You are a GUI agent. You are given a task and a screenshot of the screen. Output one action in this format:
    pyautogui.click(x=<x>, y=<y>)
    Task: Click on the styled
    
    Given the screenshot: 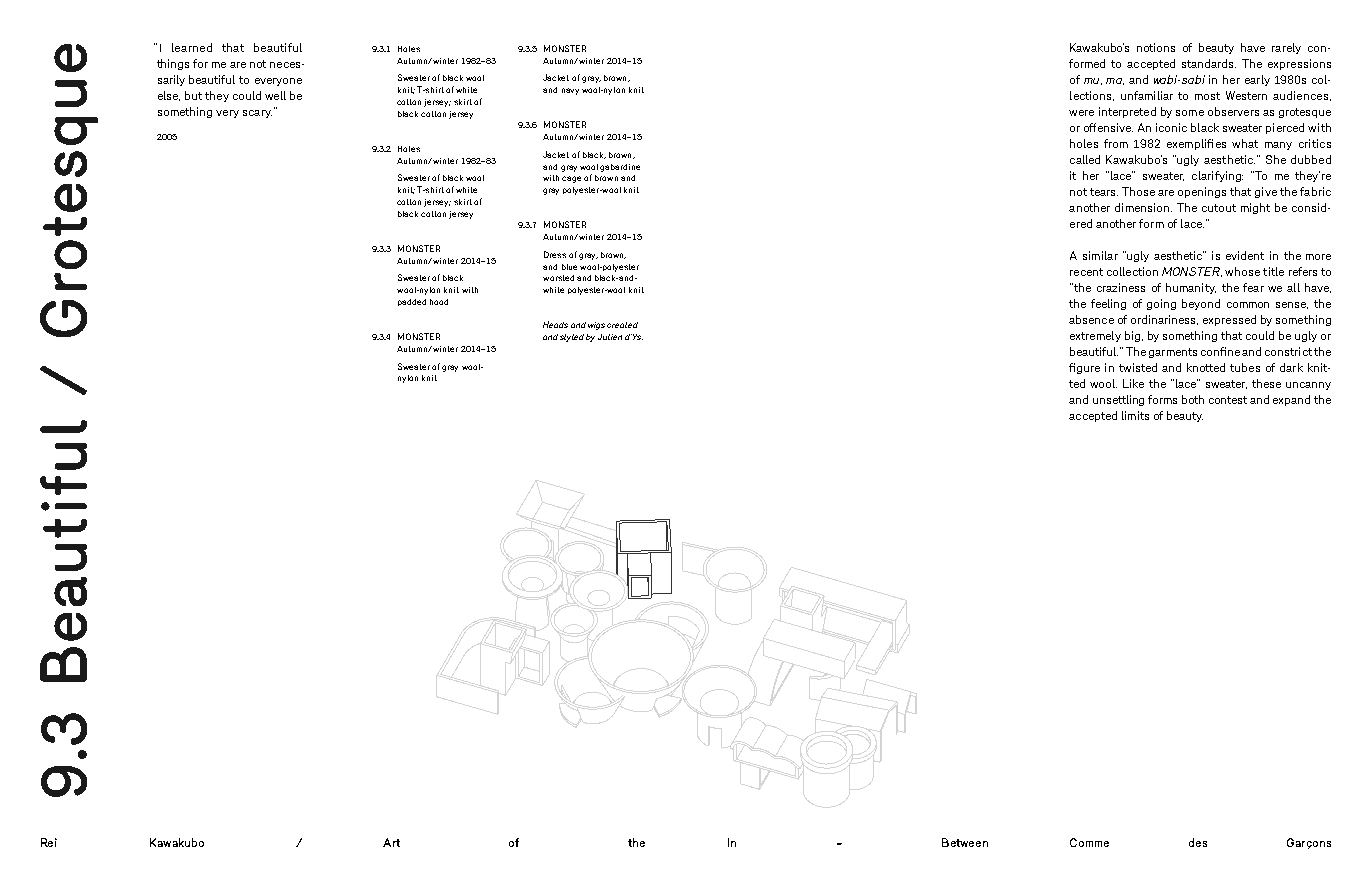 What is the action you would take?
    pyautogui.click(x=572, y=338)
